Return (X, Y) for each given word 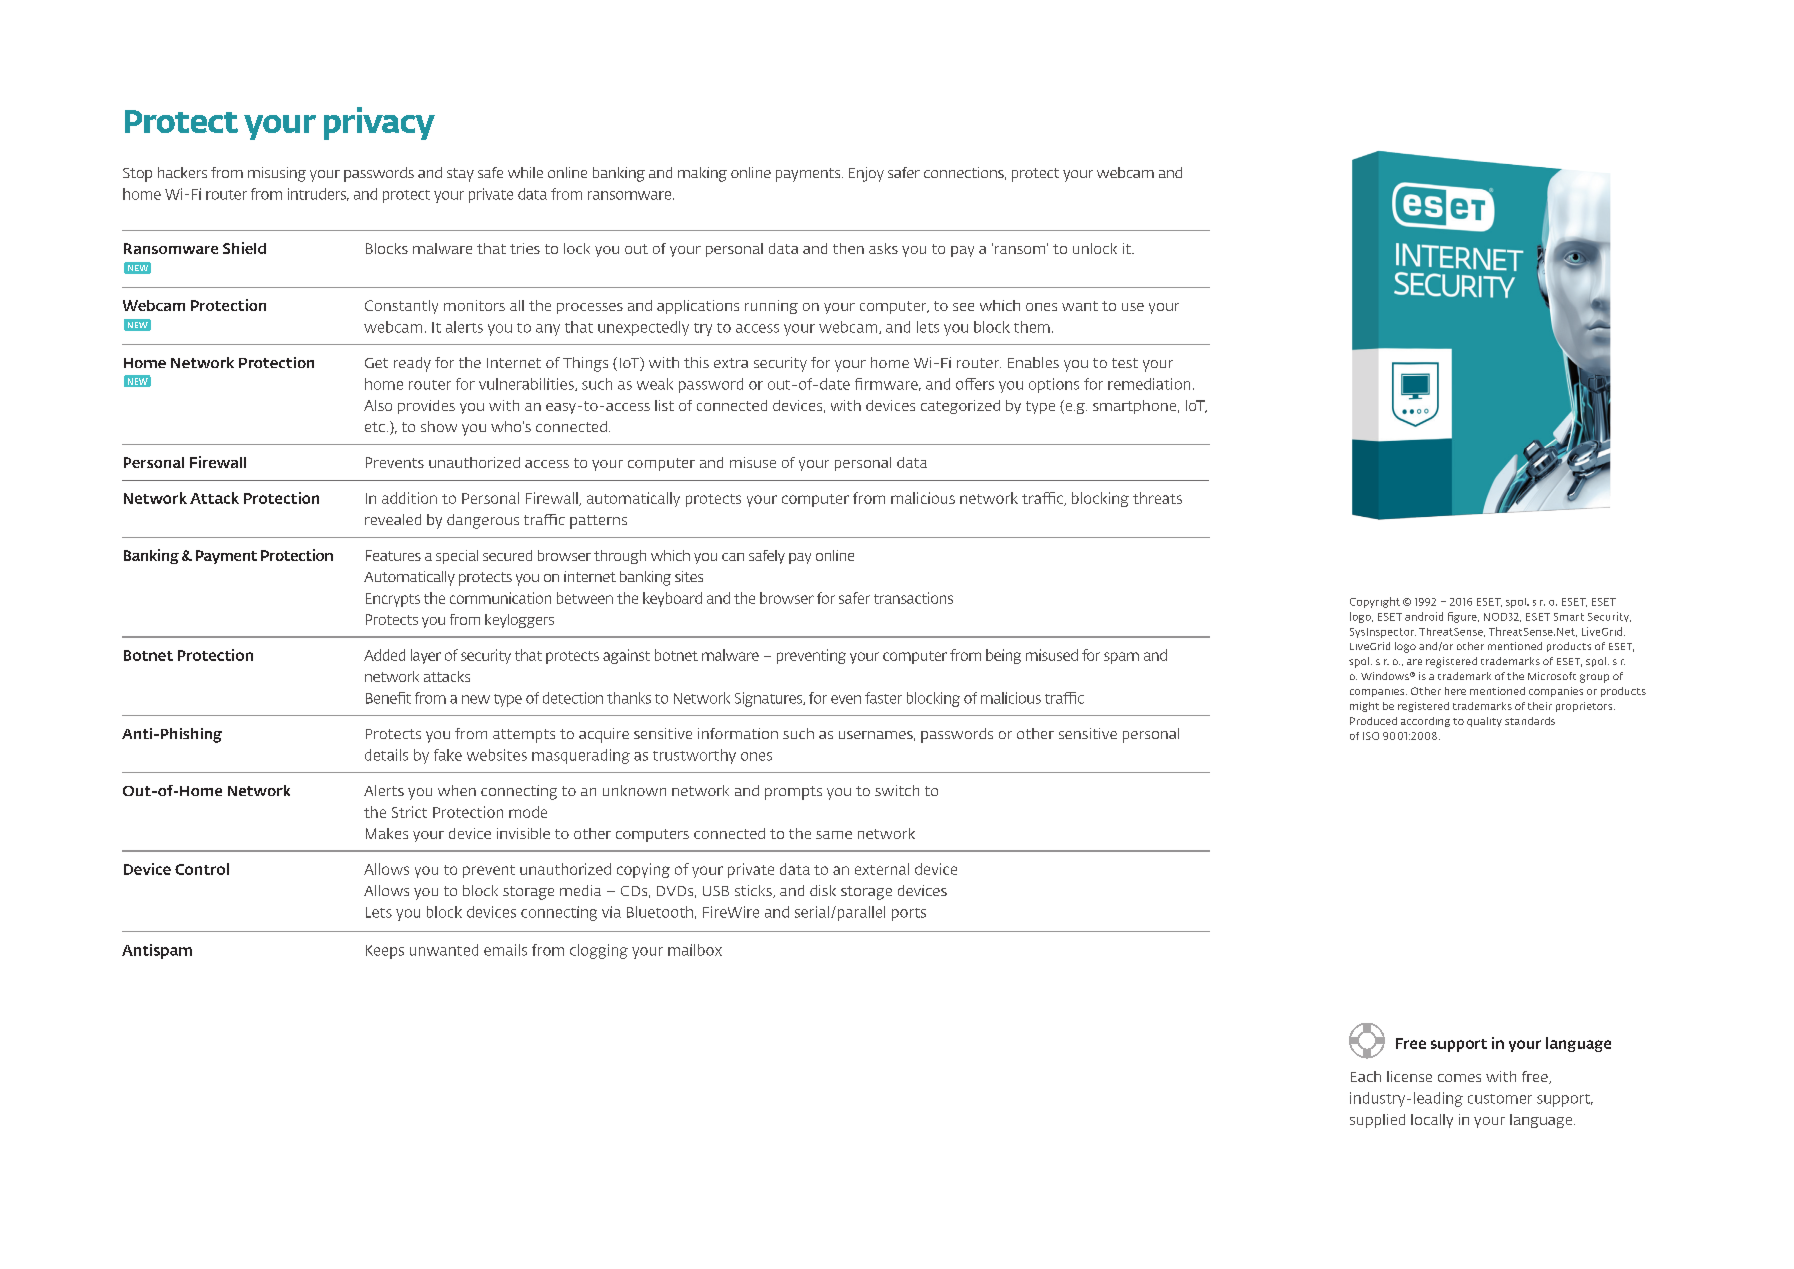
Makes (387, 833)
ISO (1371, 736)
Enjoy (866, 174)
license (1409, 1076)
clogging (599, 951)
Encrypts (393, 600)
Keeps (385, 952)
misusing (277, 174)
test (1125, 363)
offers (975, 384)
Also (378, 405)
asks (883, 248)
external (882, 869)
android (1424, 616)
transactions (913, 598)
